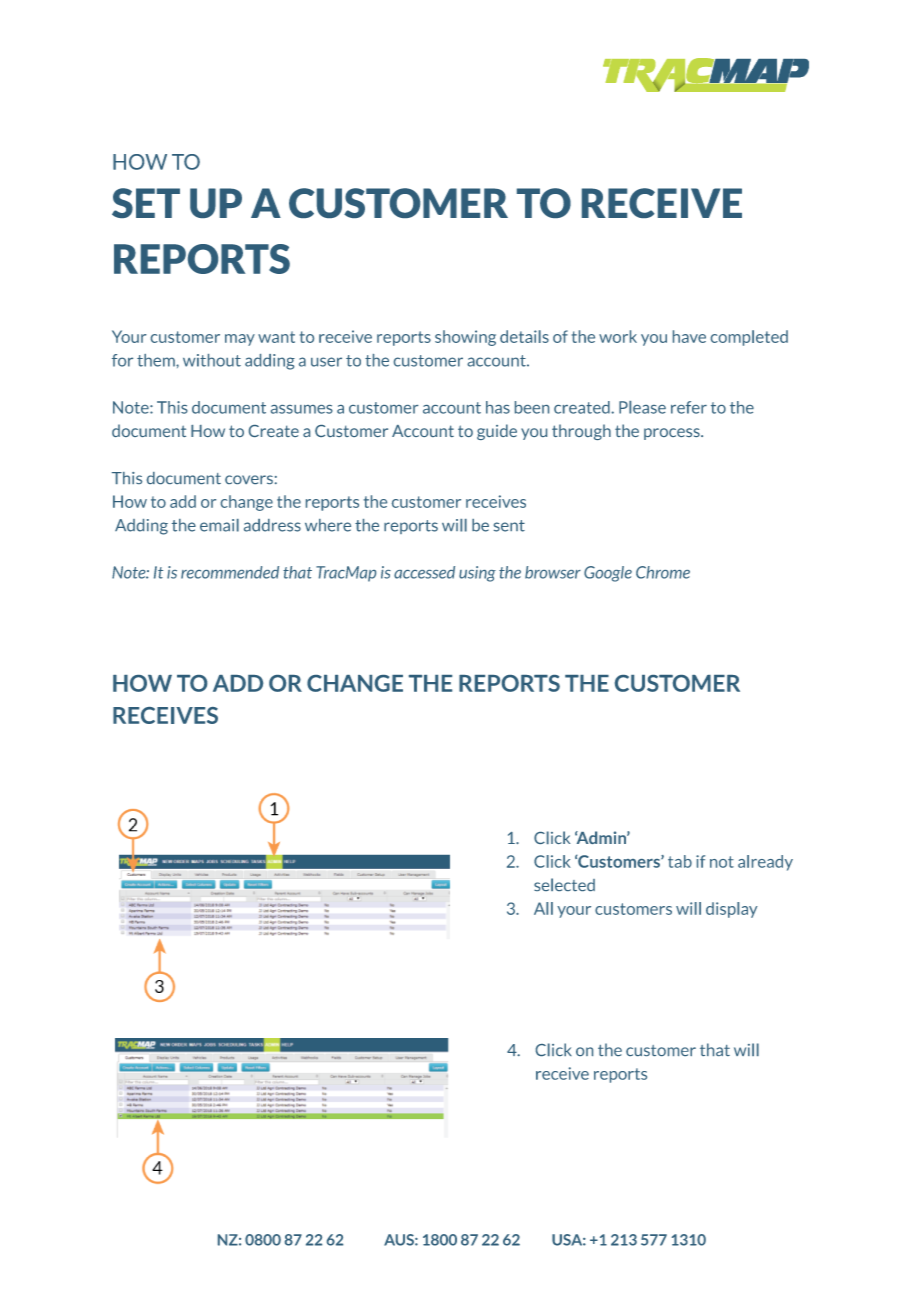 This screenshot has height=1307, width=924. What do you see at coordinates (543, 908) in the screenshot?
I see `All` at bounding box center [543, 908].
